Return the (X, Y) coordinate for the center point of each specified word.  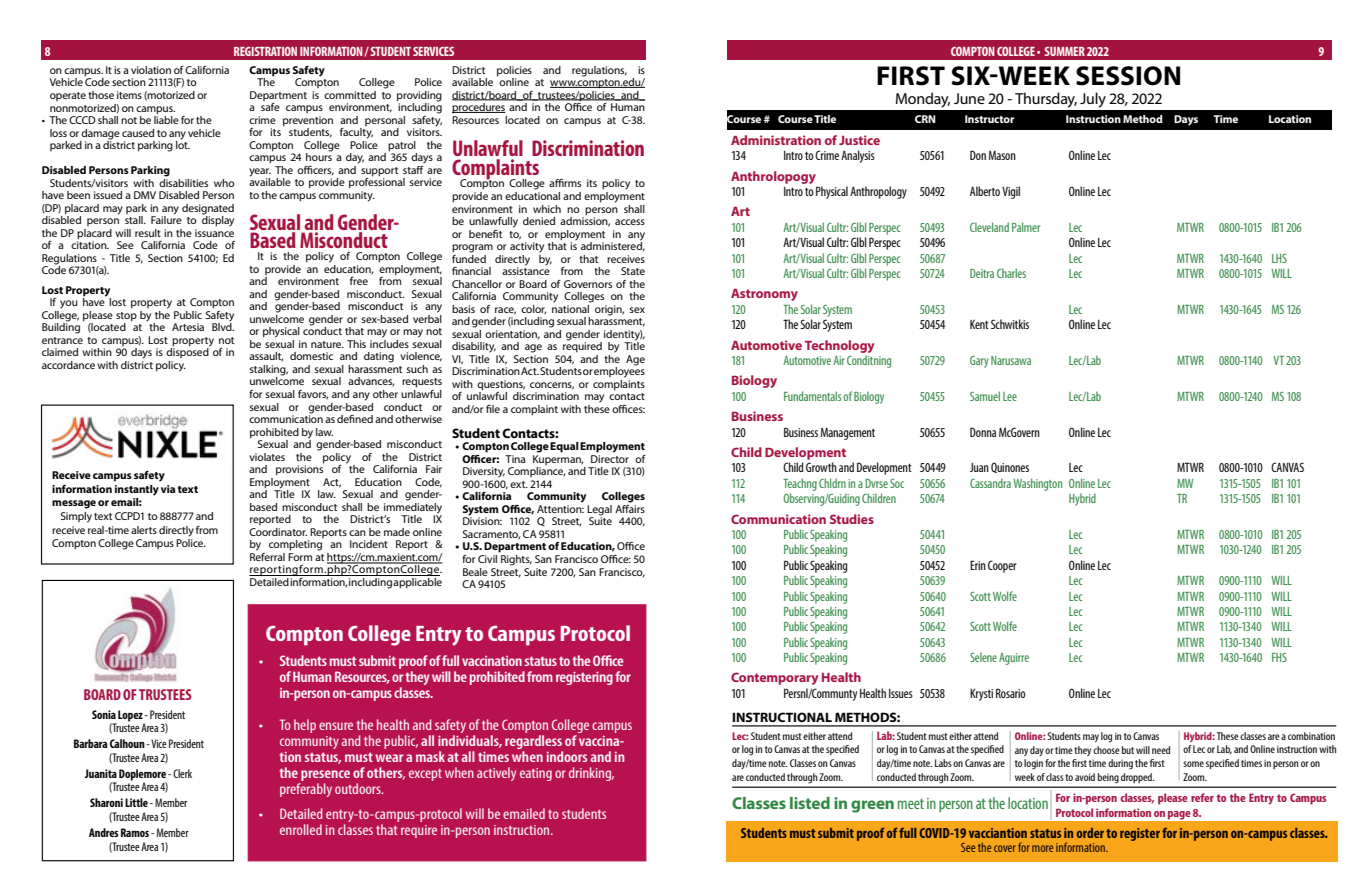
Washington (1037, 484)
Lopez (131, 716)
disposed (188, 352)
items (129, 95)
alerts (144, 530)
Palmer (1026, 227)
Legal (599, 511)
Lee (1010, 396)
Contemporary (774, 678)
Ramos (136, 832)
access (630, 222)
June (969, 98)
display (218, 220)
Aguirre (1014, 659)
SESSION (1128, 76)
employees (619, 371)
